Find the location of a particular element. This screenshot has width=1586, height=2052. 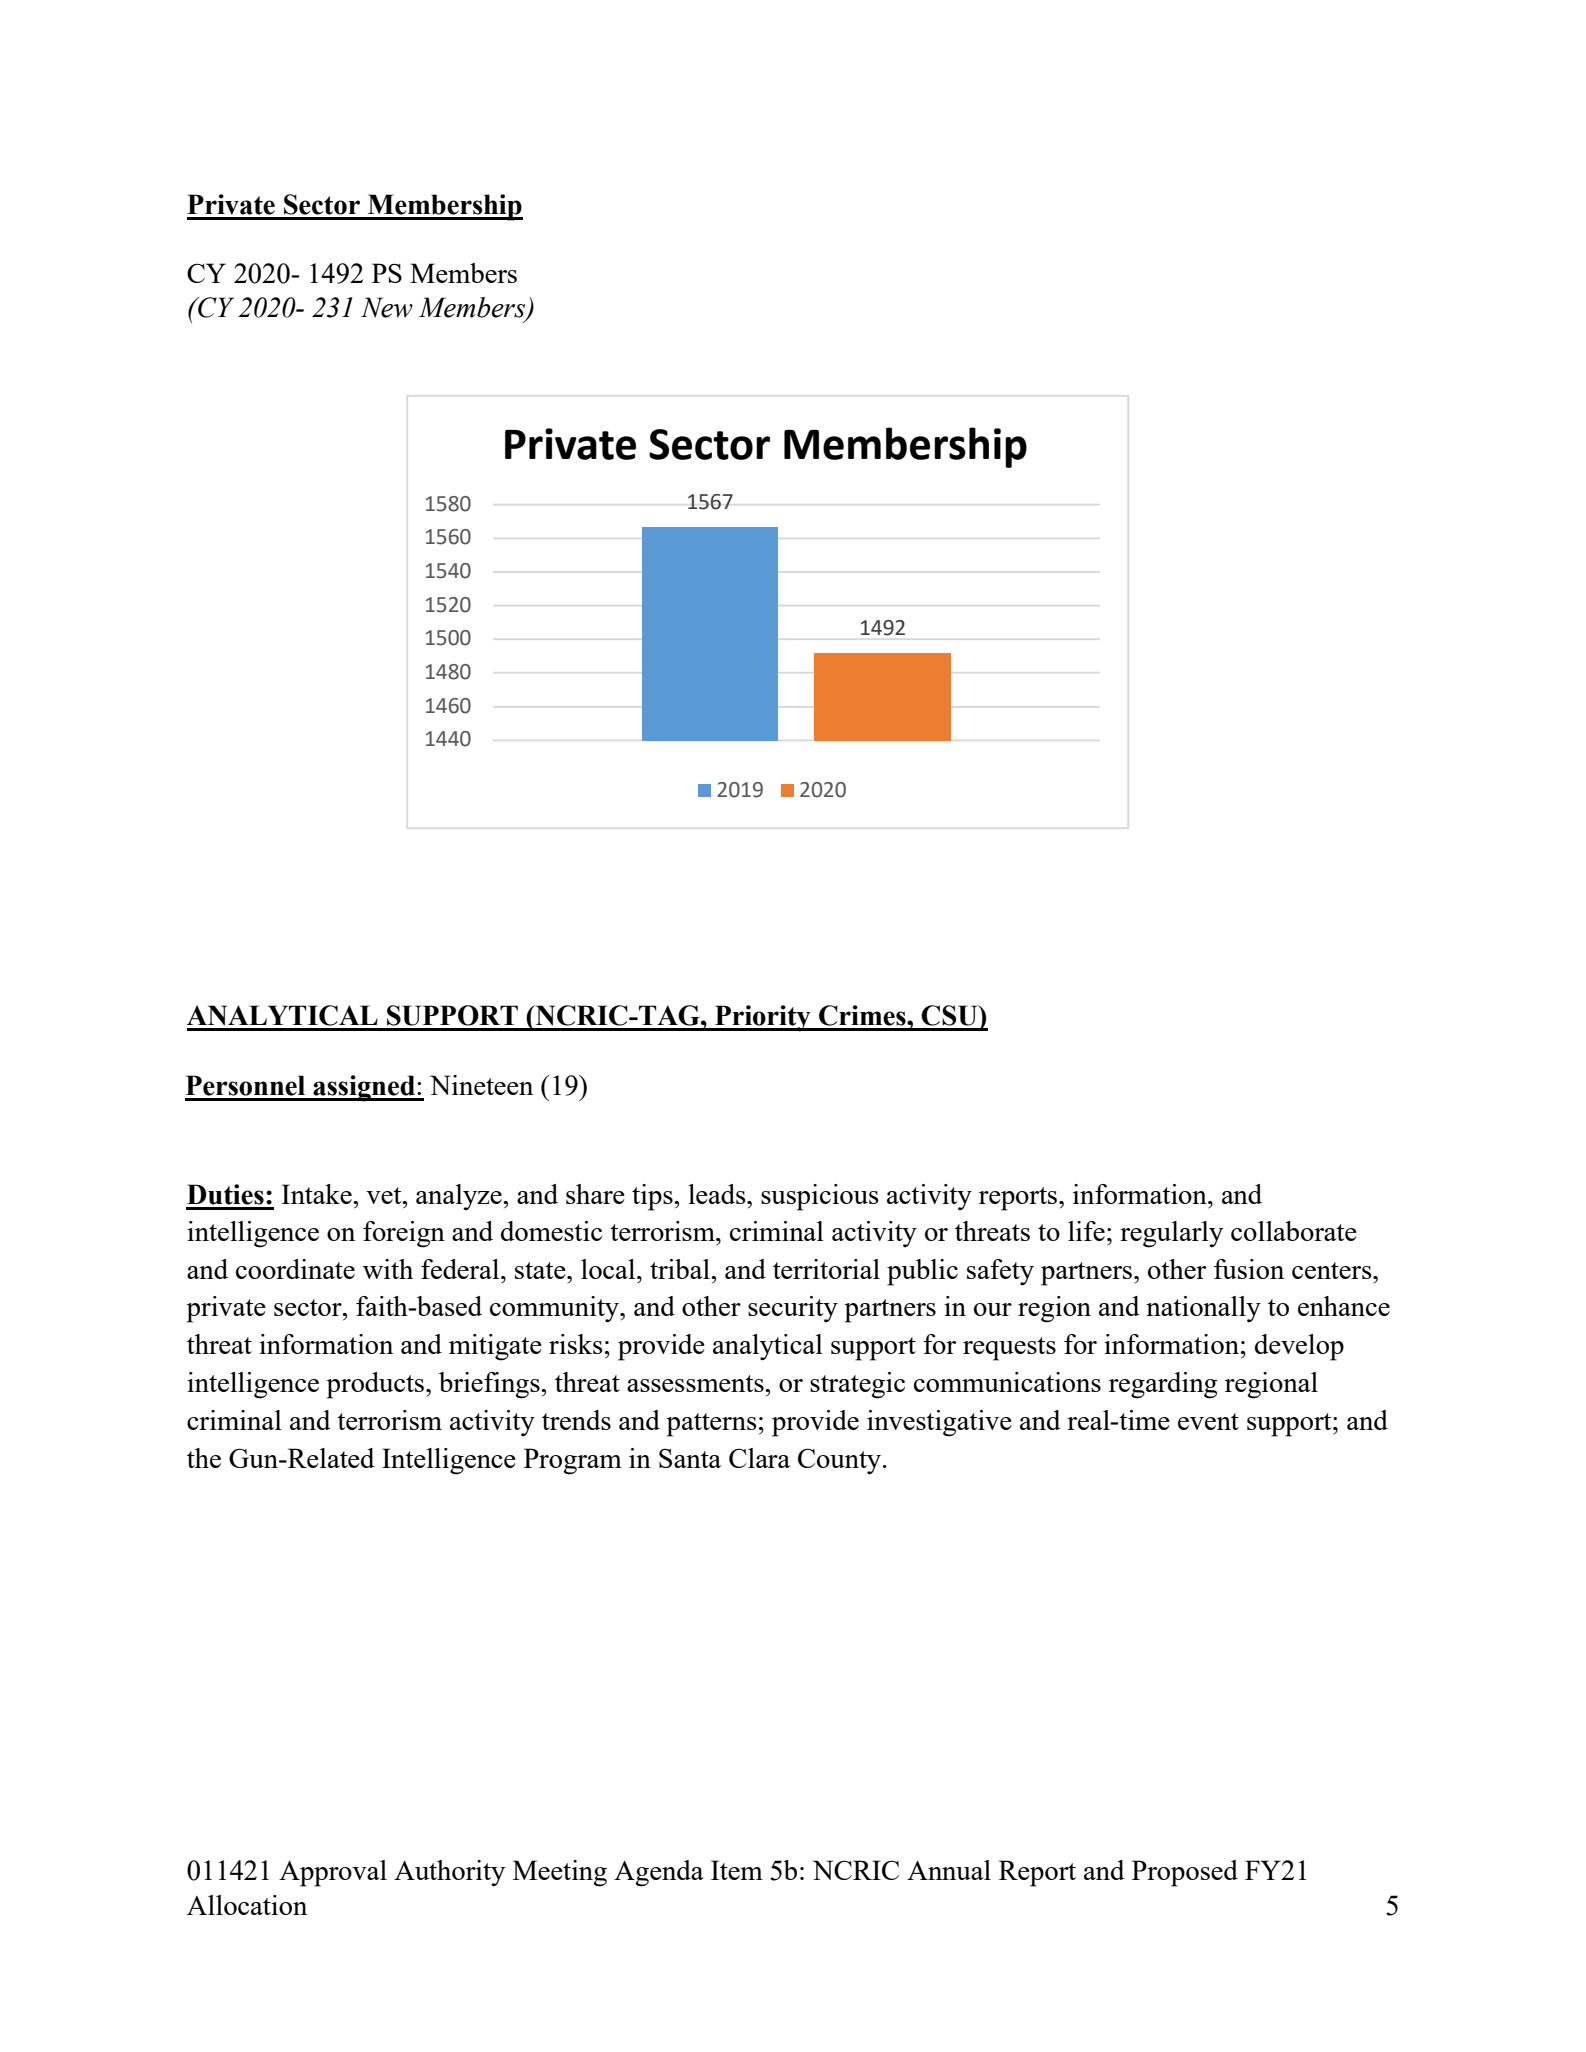

products is located at coordinates (377, 1385).
